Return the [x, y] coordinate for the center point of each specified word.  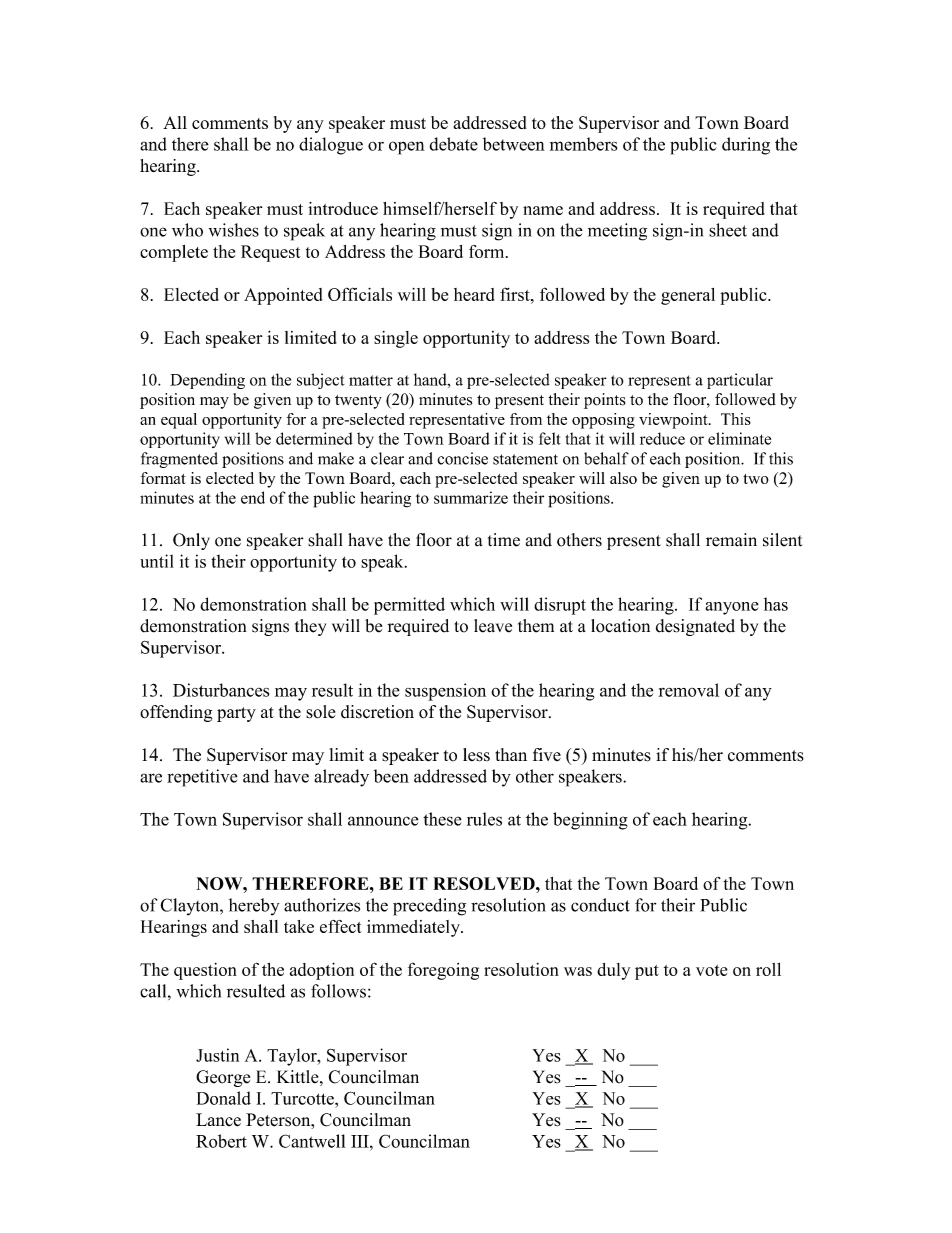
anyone [732, 608]
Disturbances [221, 690]
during [746, 146]
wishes [234, 230]
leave [493, 626]
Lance [218, 1120]
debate [453, 144]
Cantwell [312, 1141]
